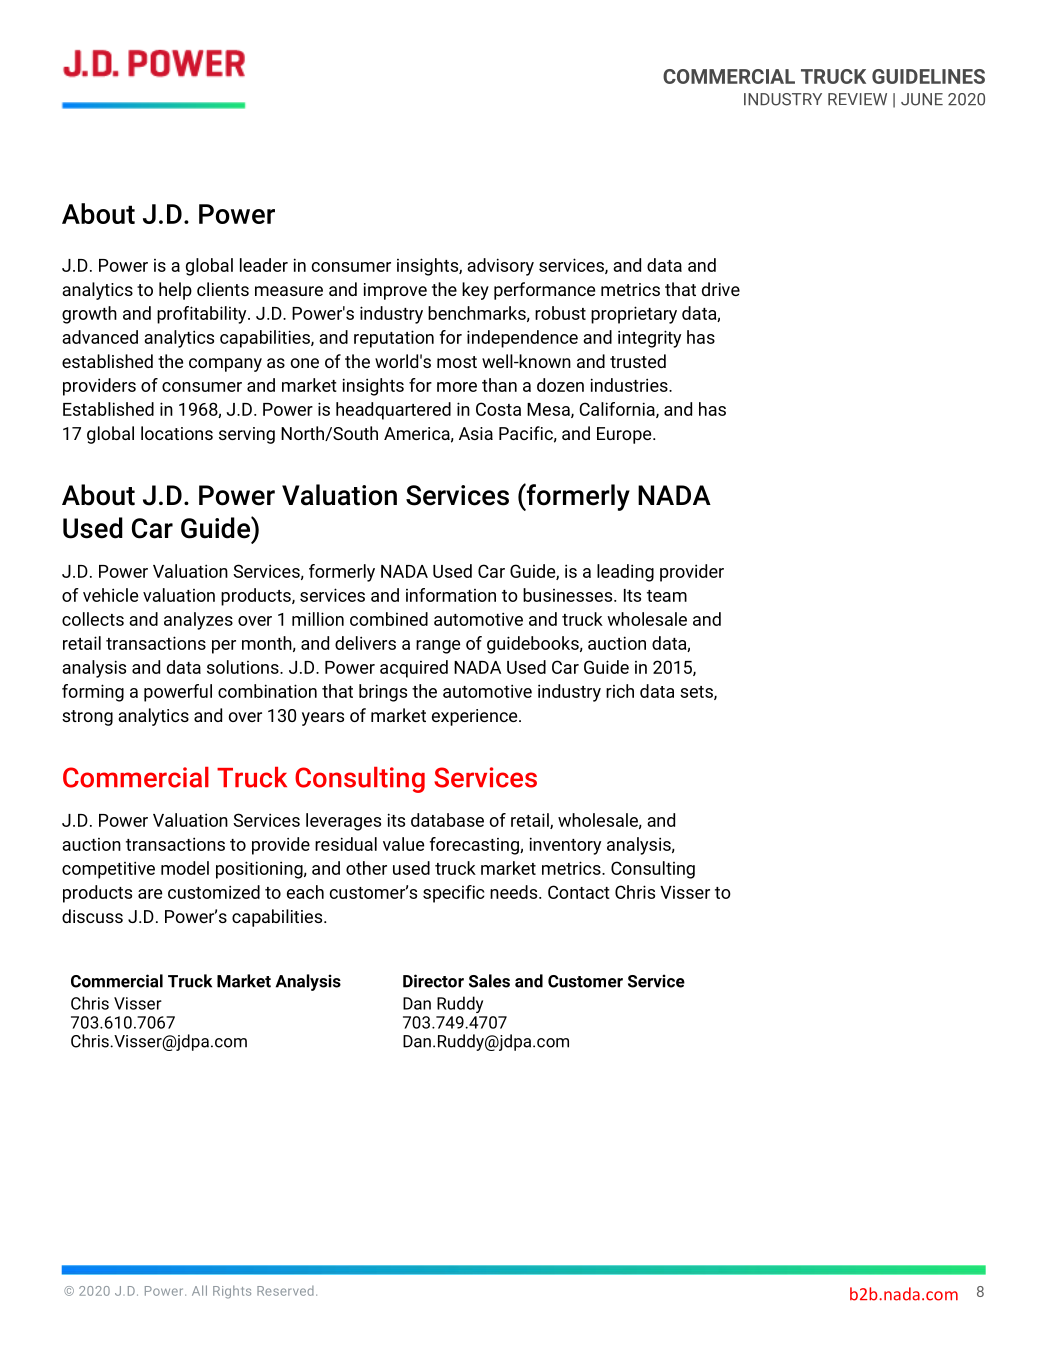 The height and width of the screenshot is (1358, 1049). What do you see at coordinates (264, 265) in the screenshot?
I see `leader` at bounding box center [264, 265].
